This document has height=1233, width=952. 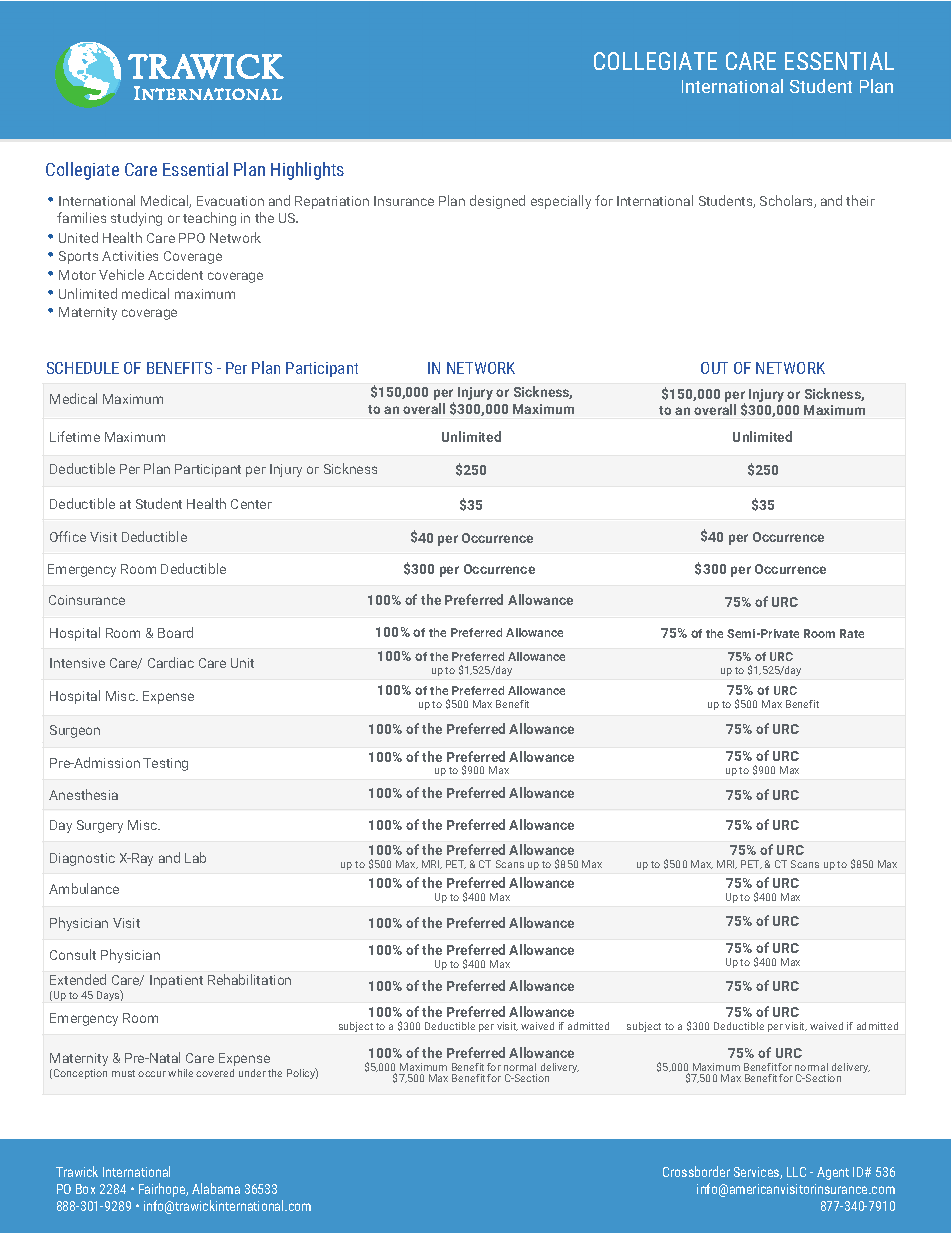 I want to click on Cardiac, so click(x=171, y=662).
